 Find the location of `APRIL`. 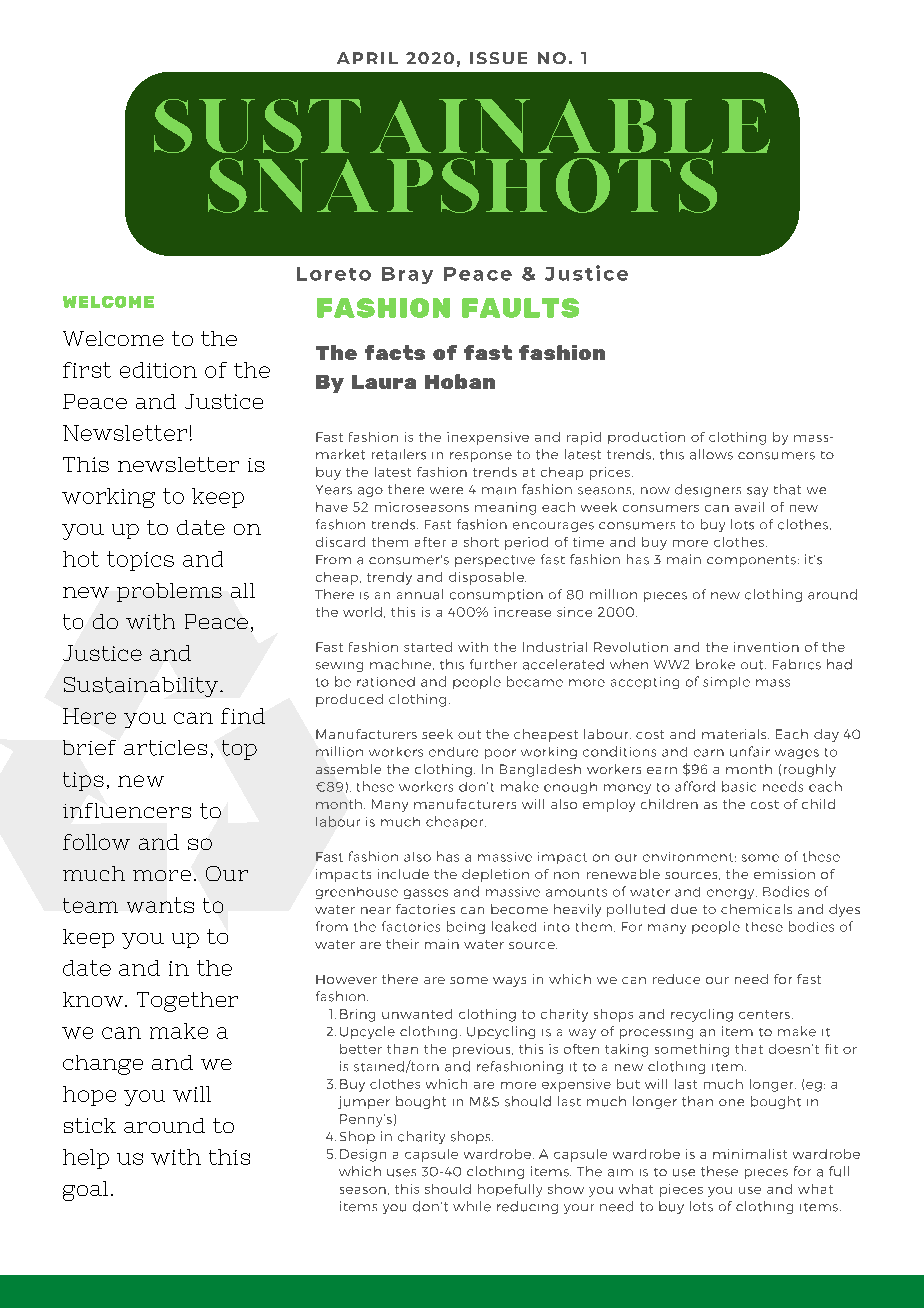

APRIL is located at coordinates (367, 58).
